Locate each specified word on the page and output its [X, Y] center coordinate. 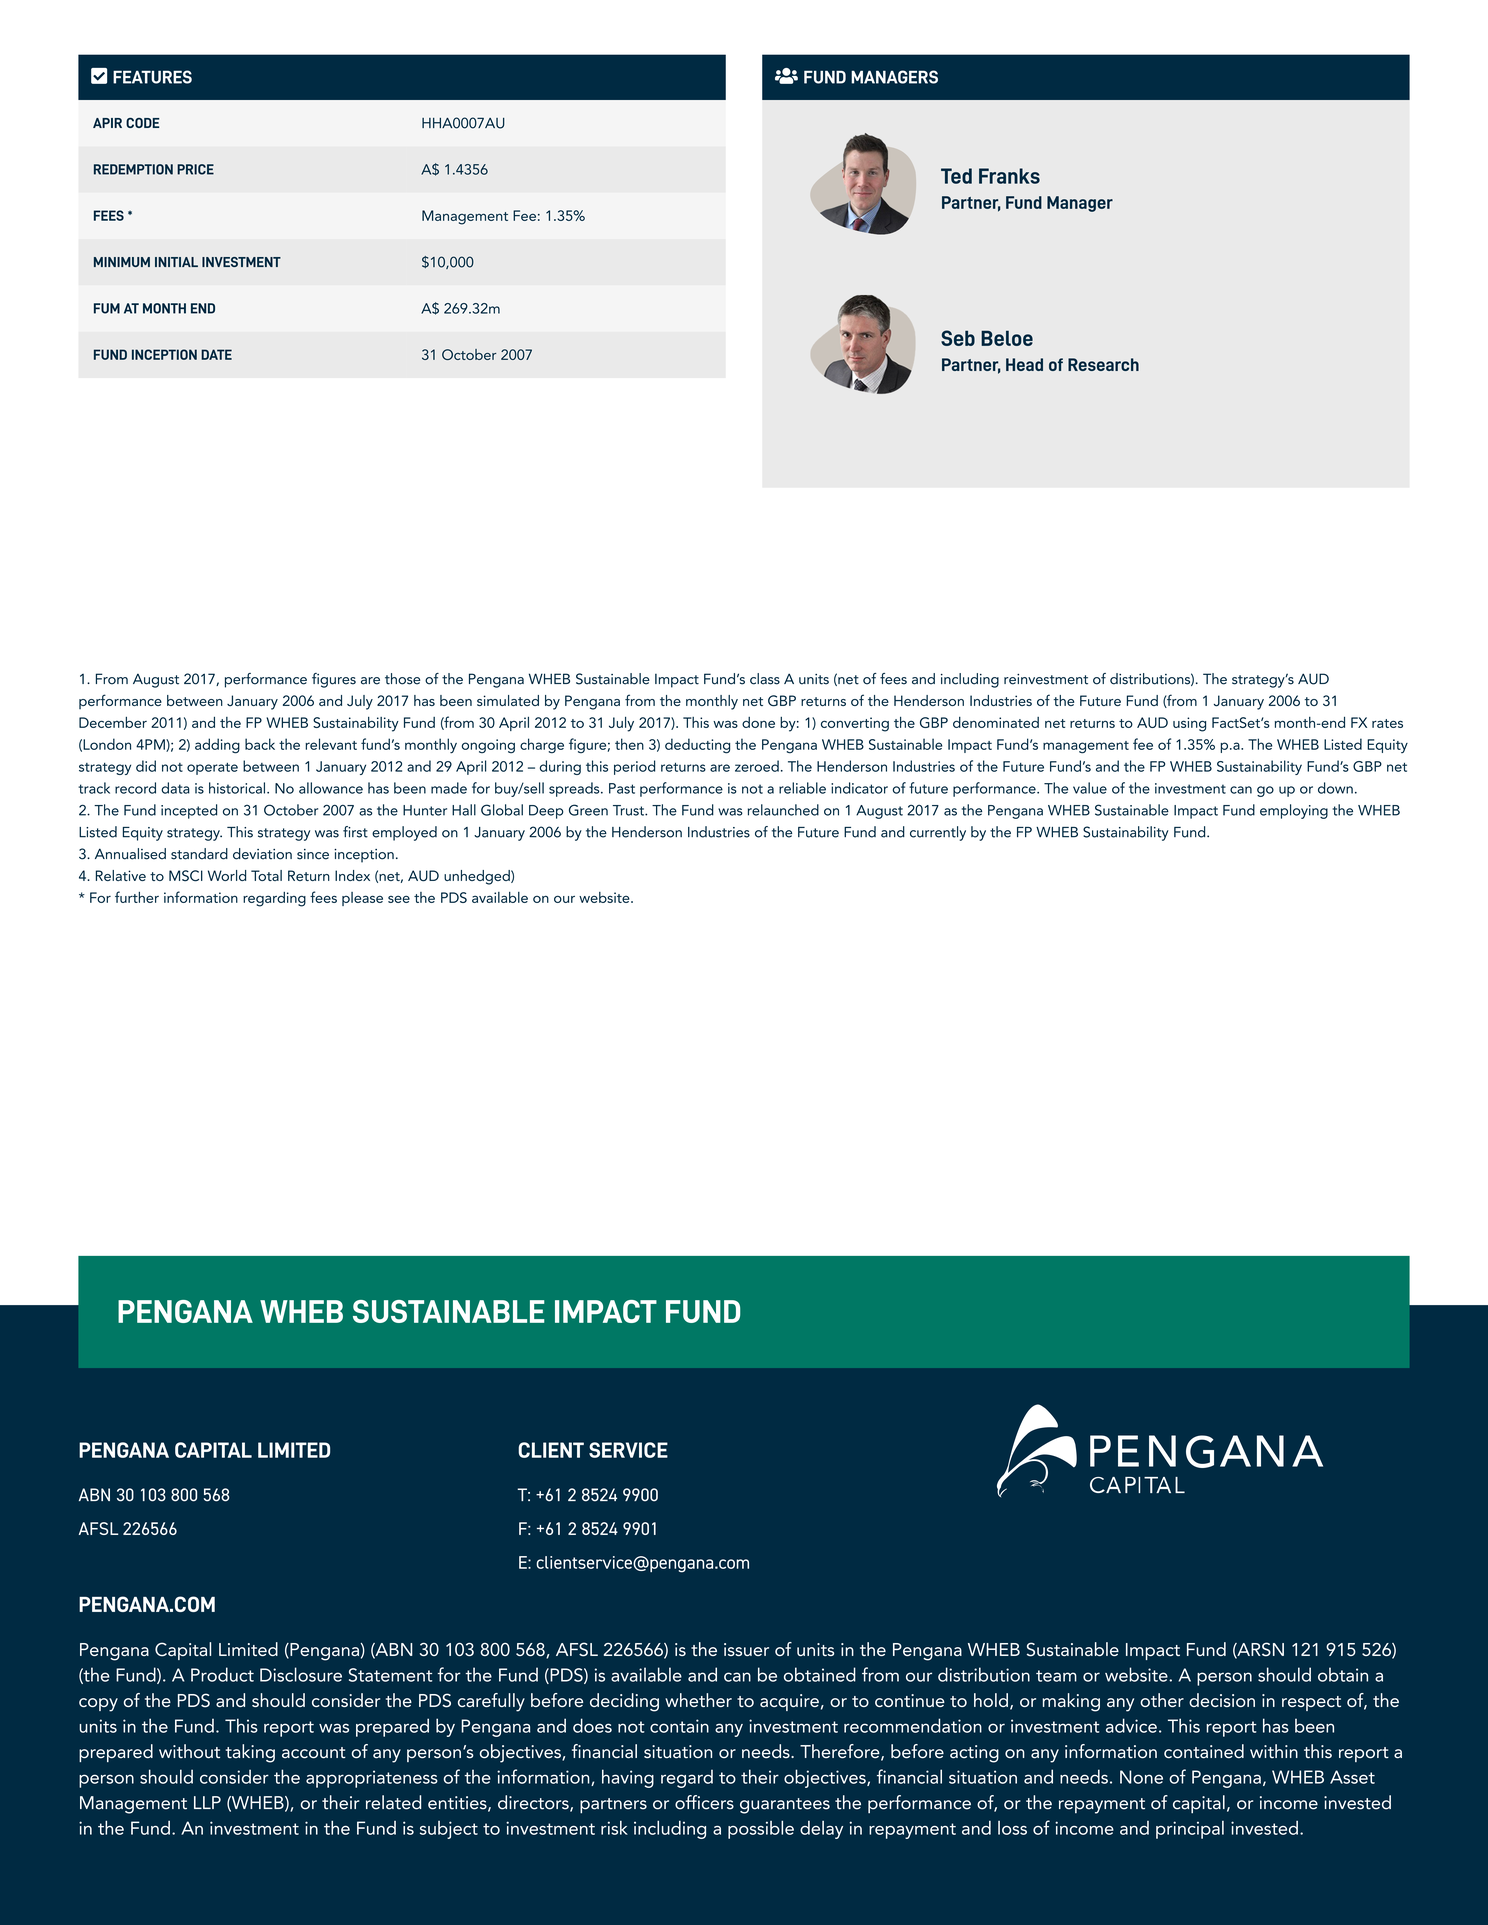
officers [704, 1802]
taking [250, 1753]
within [1274, 1751]
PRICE [195, 169]
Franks [1009, 176]
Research [1103, 364]
